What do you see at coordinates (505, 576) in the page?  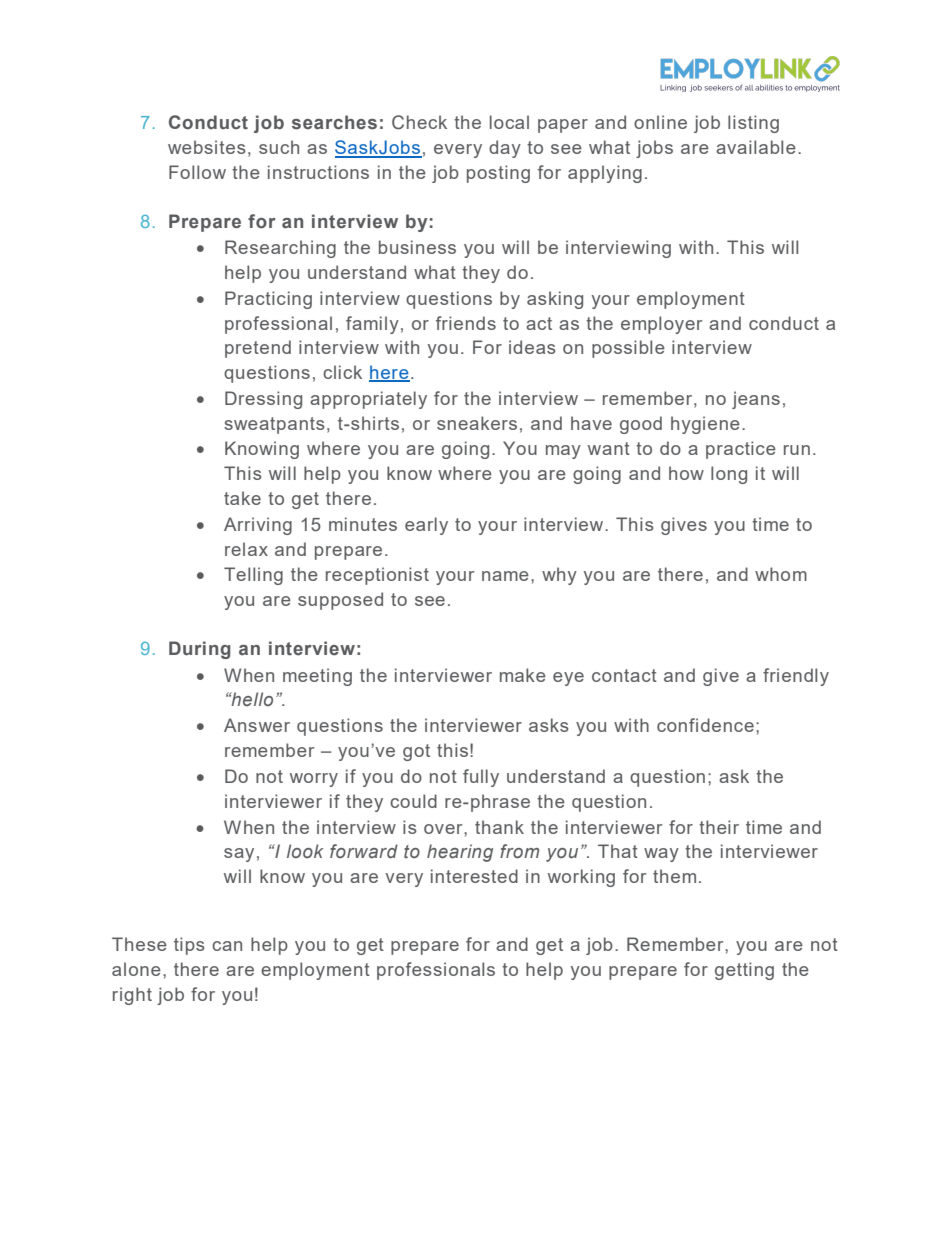 I see `name` at bounding box center [505, 576].
